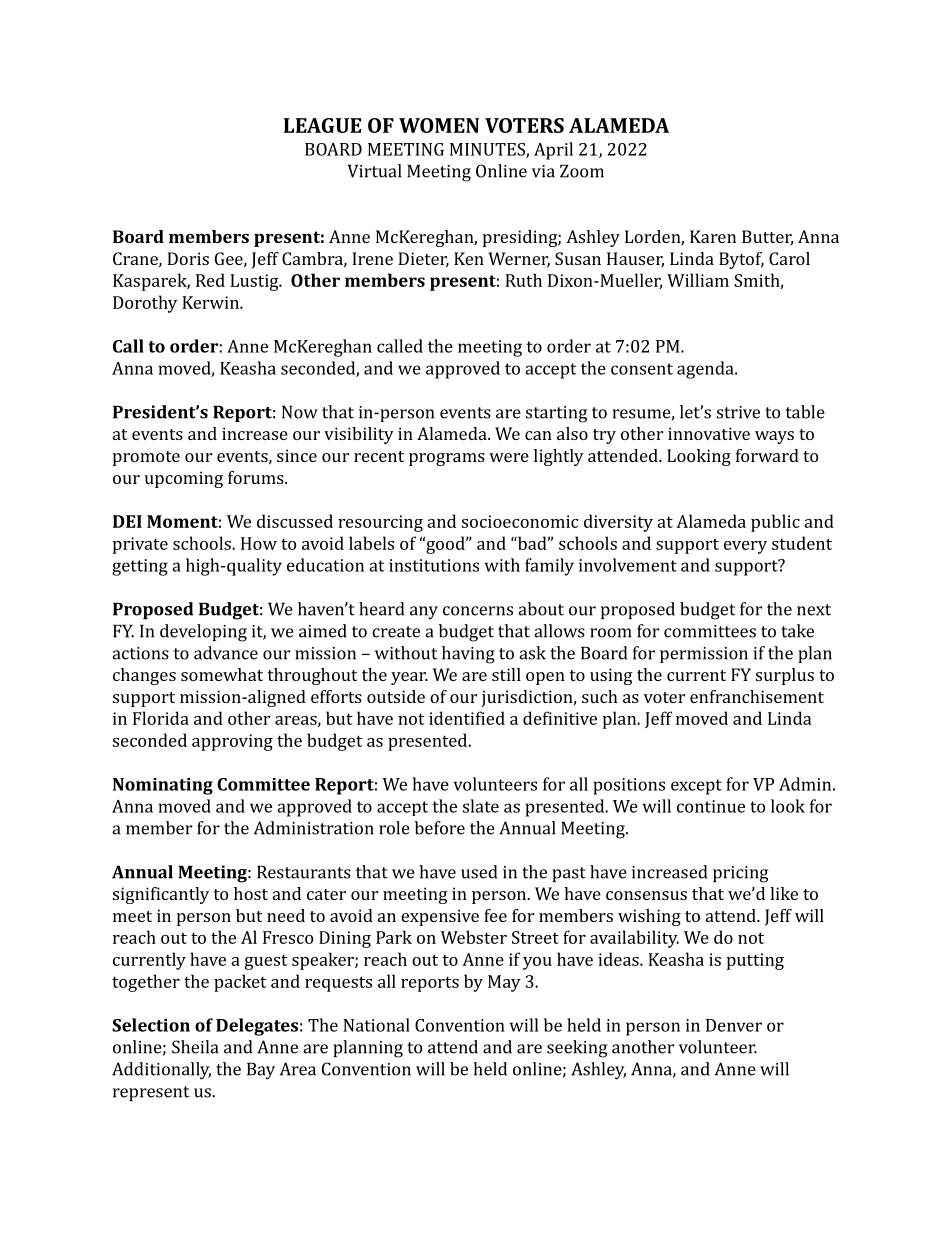 This screenshot has height=1233, width=952. What do you see at coordinates (775, 523) in the screenshot?
I see `public` at bounding box center [775, 523].
